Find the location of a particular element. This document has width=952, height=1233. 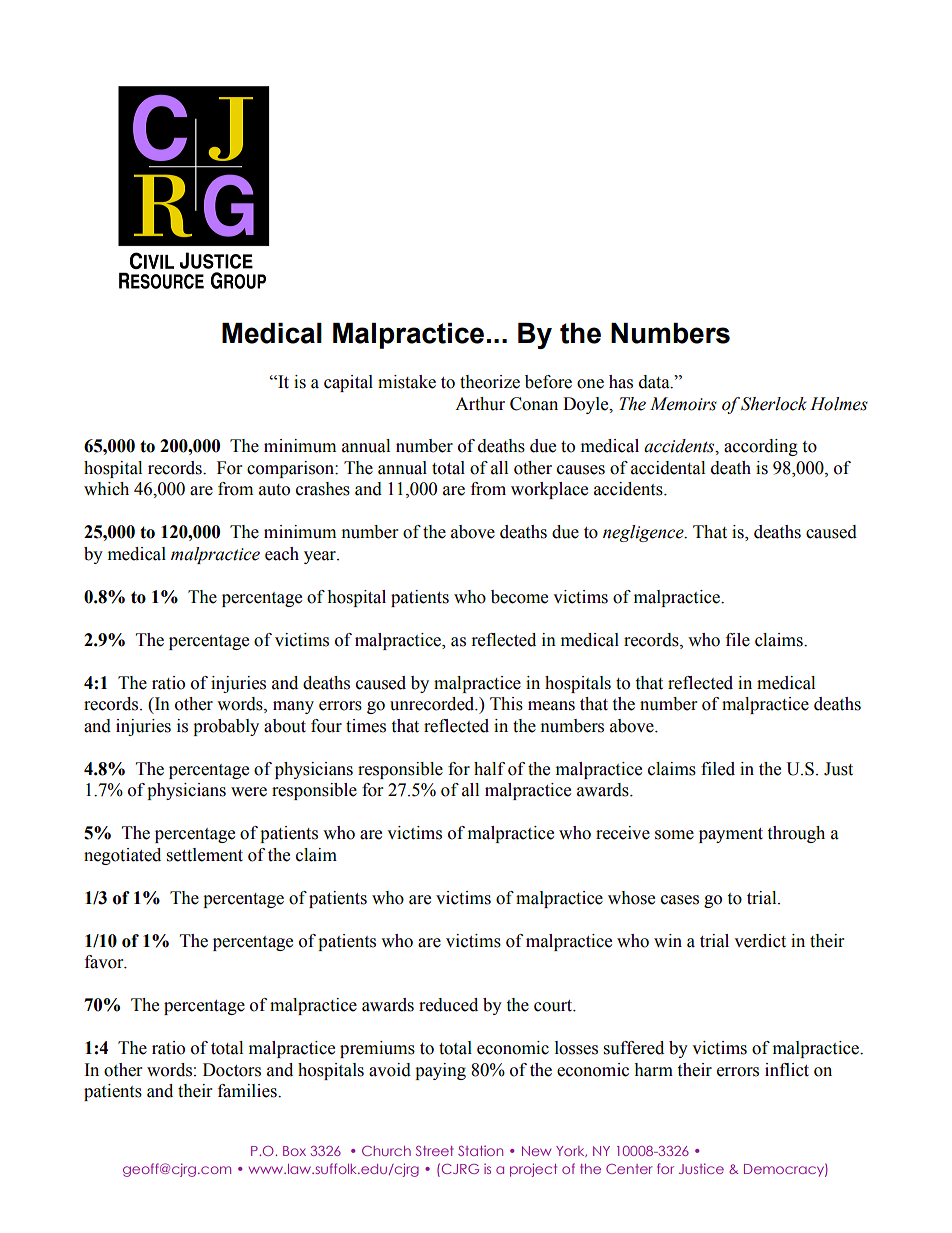

means is located at coordinates (551, 706).
